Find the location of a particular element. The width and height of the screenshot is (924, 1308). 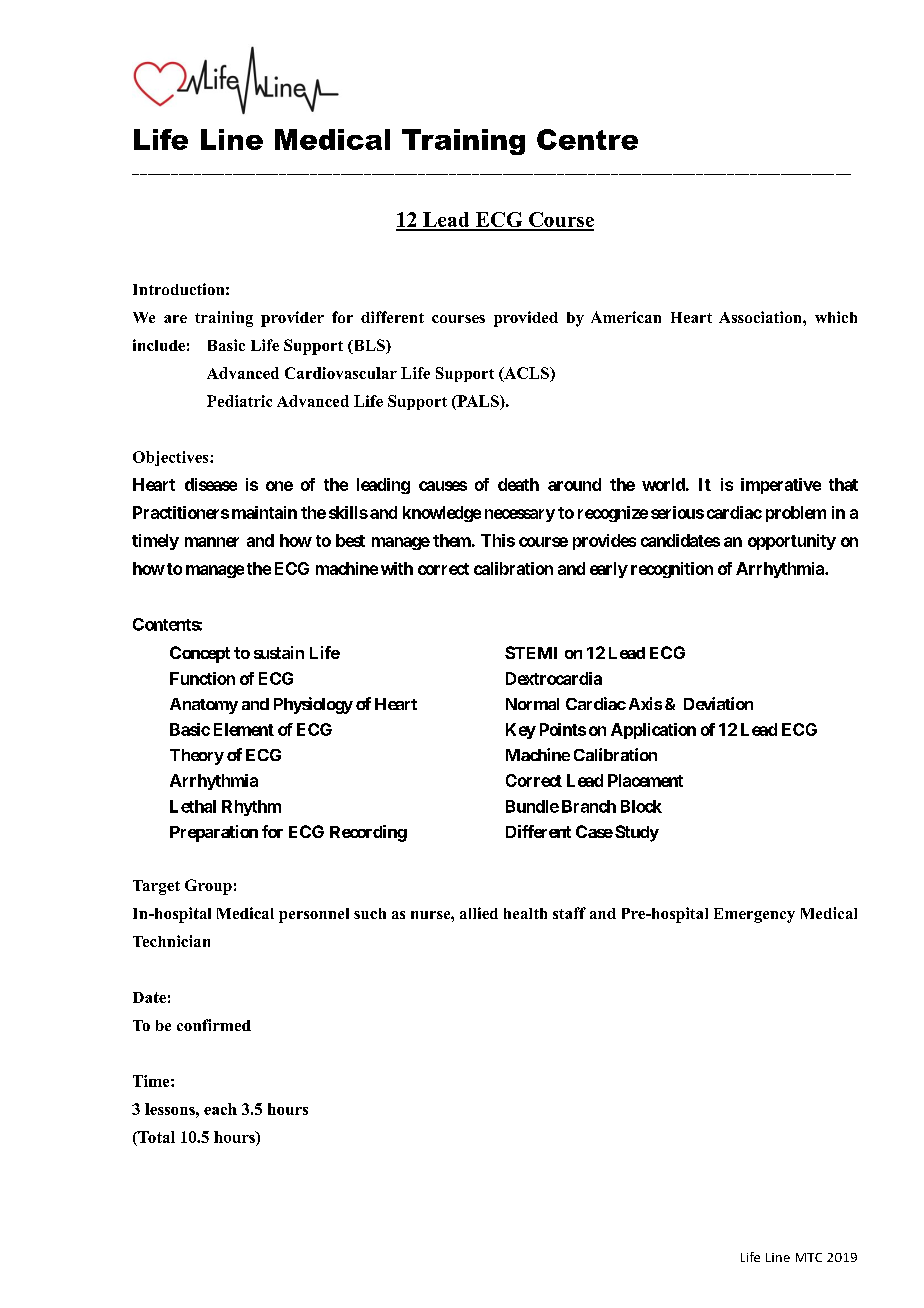

Anatomy is located at coordinates (204, 706).
